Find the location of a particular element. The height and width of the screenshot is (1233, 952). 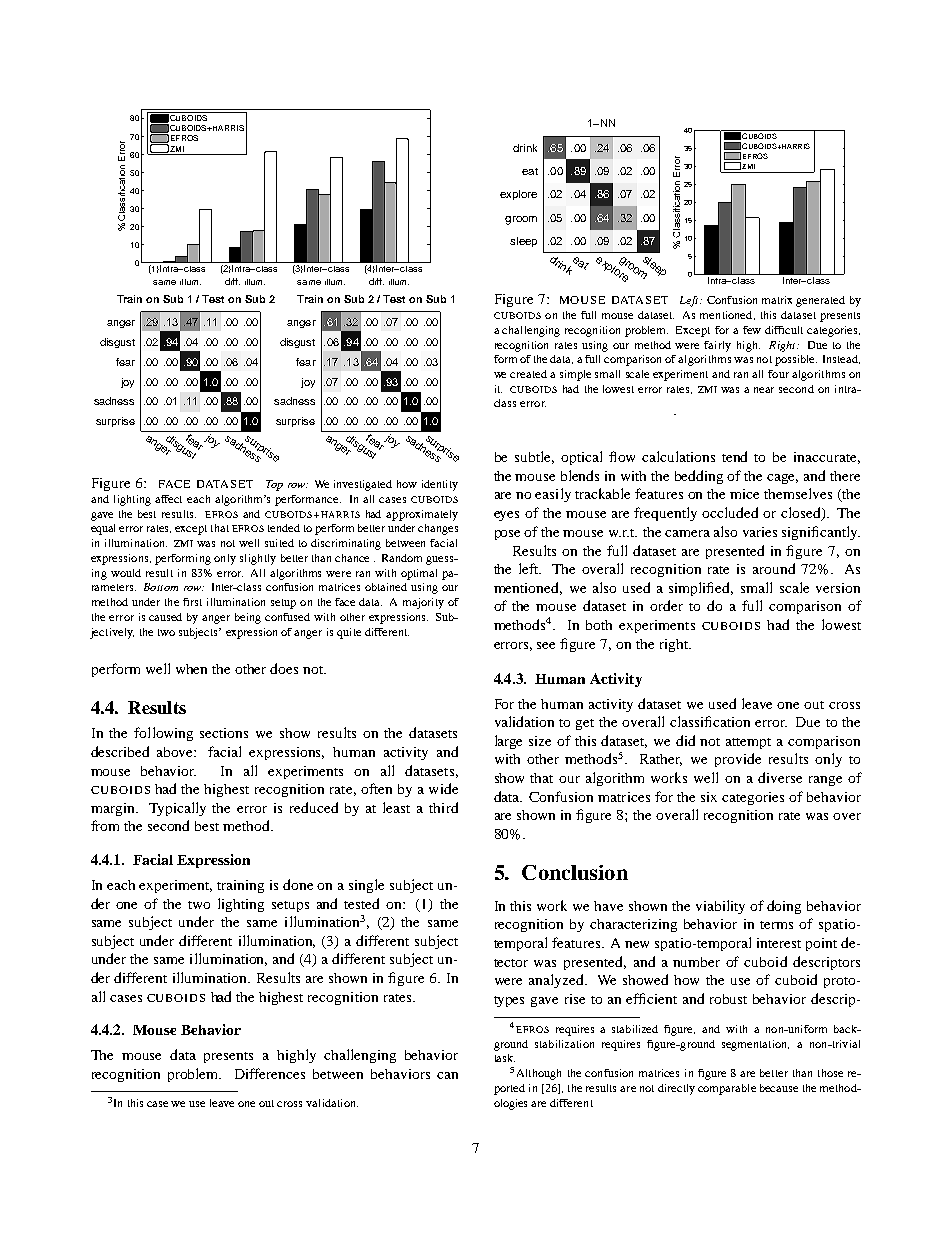

few is located at coordinates (752, 330).
